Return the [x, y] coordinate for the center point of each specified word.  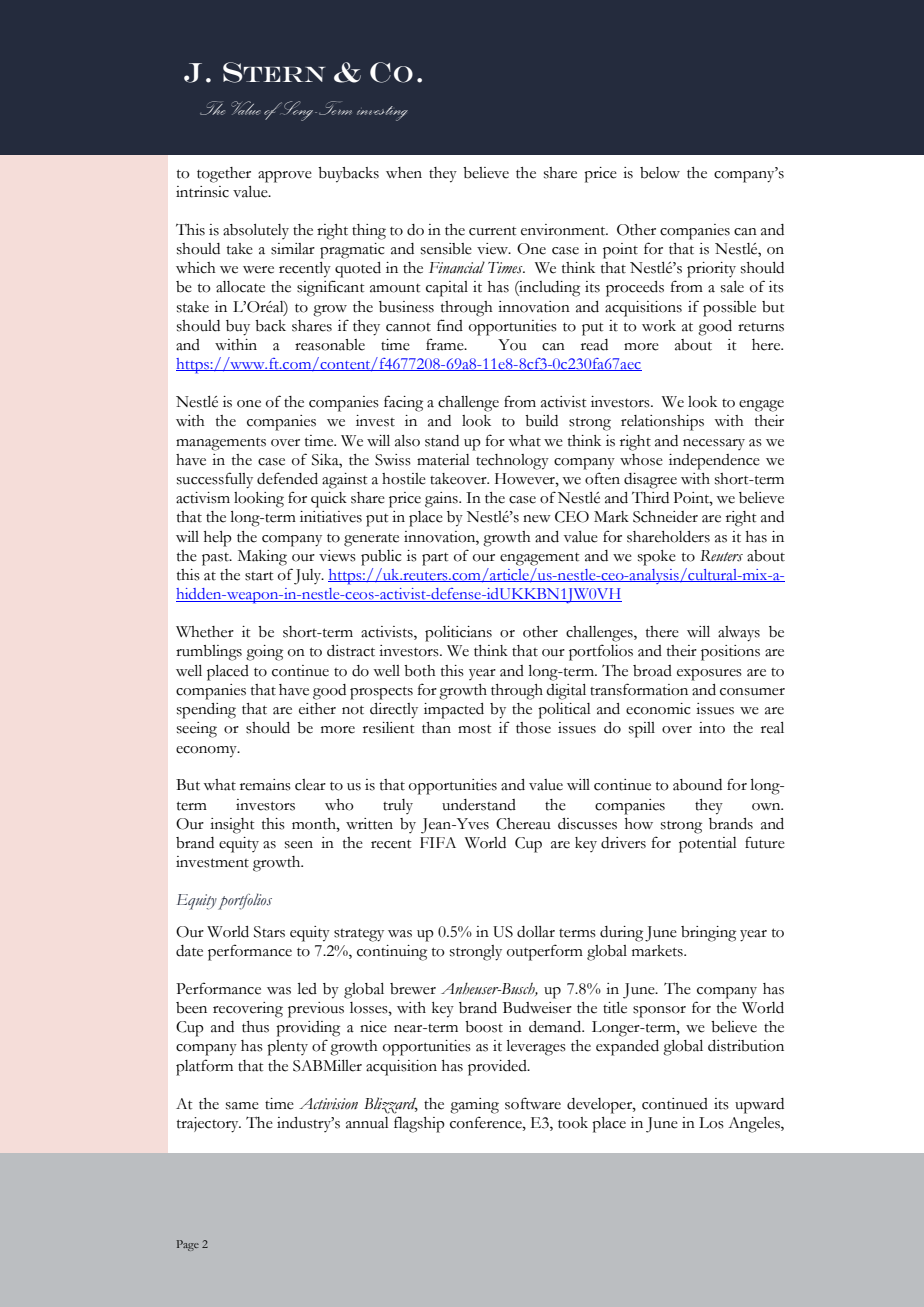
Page [188, 1245]
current [493, 231]
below [660, 173]
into [712, 728]
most [475, 729]
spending [206, 711]
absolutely [256, 231]
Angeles [755, 1125]
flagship [419, 1124]
